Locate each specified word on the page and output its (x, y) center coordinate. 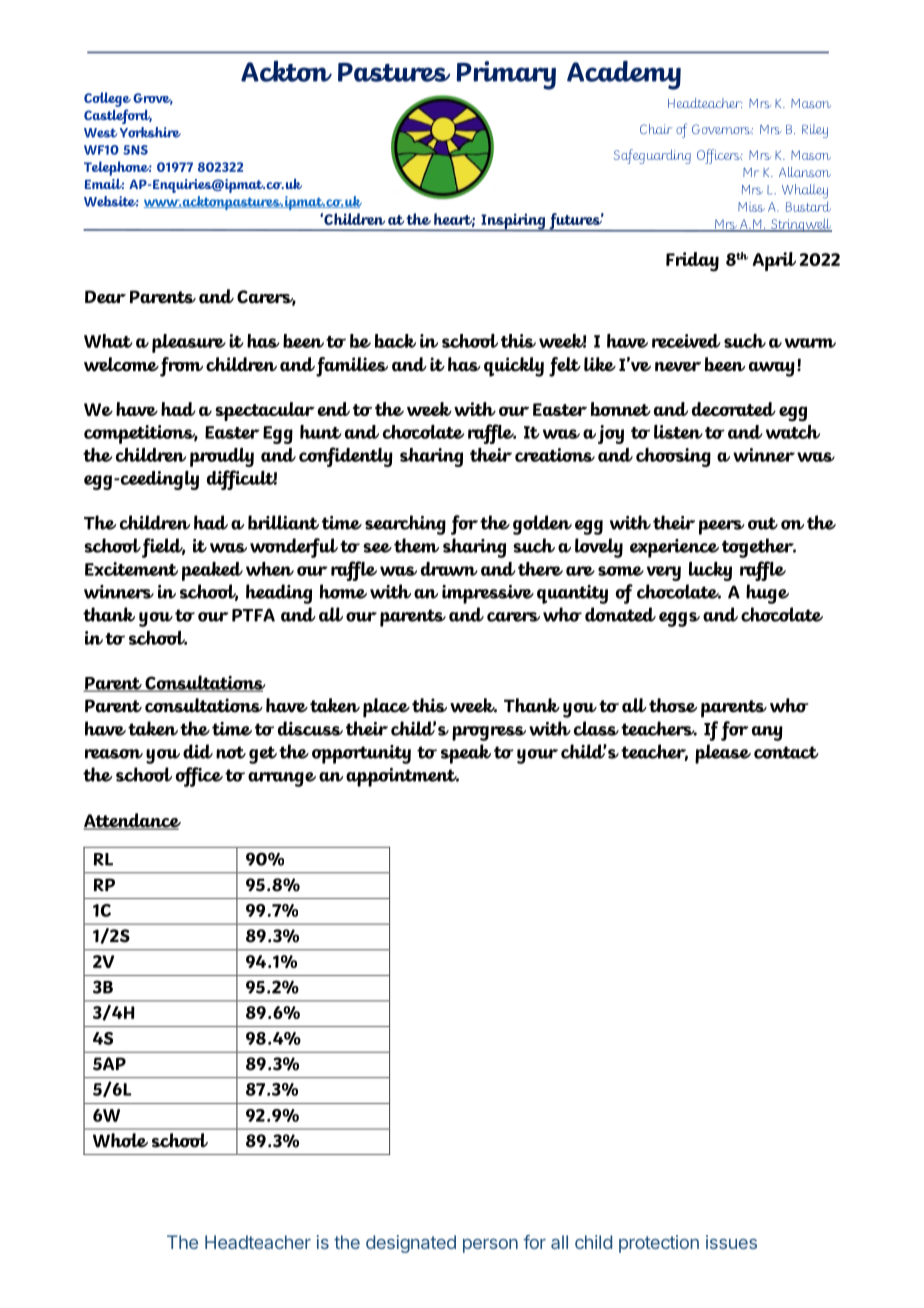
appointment (402, 777)
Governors (722, 129)
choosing (673, 457)
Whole (120, 1140)
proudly (222, 457)
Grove (153, 99)
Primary (506, 75)
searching (405, 525)
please (723, 754)
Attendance (132, 821)
